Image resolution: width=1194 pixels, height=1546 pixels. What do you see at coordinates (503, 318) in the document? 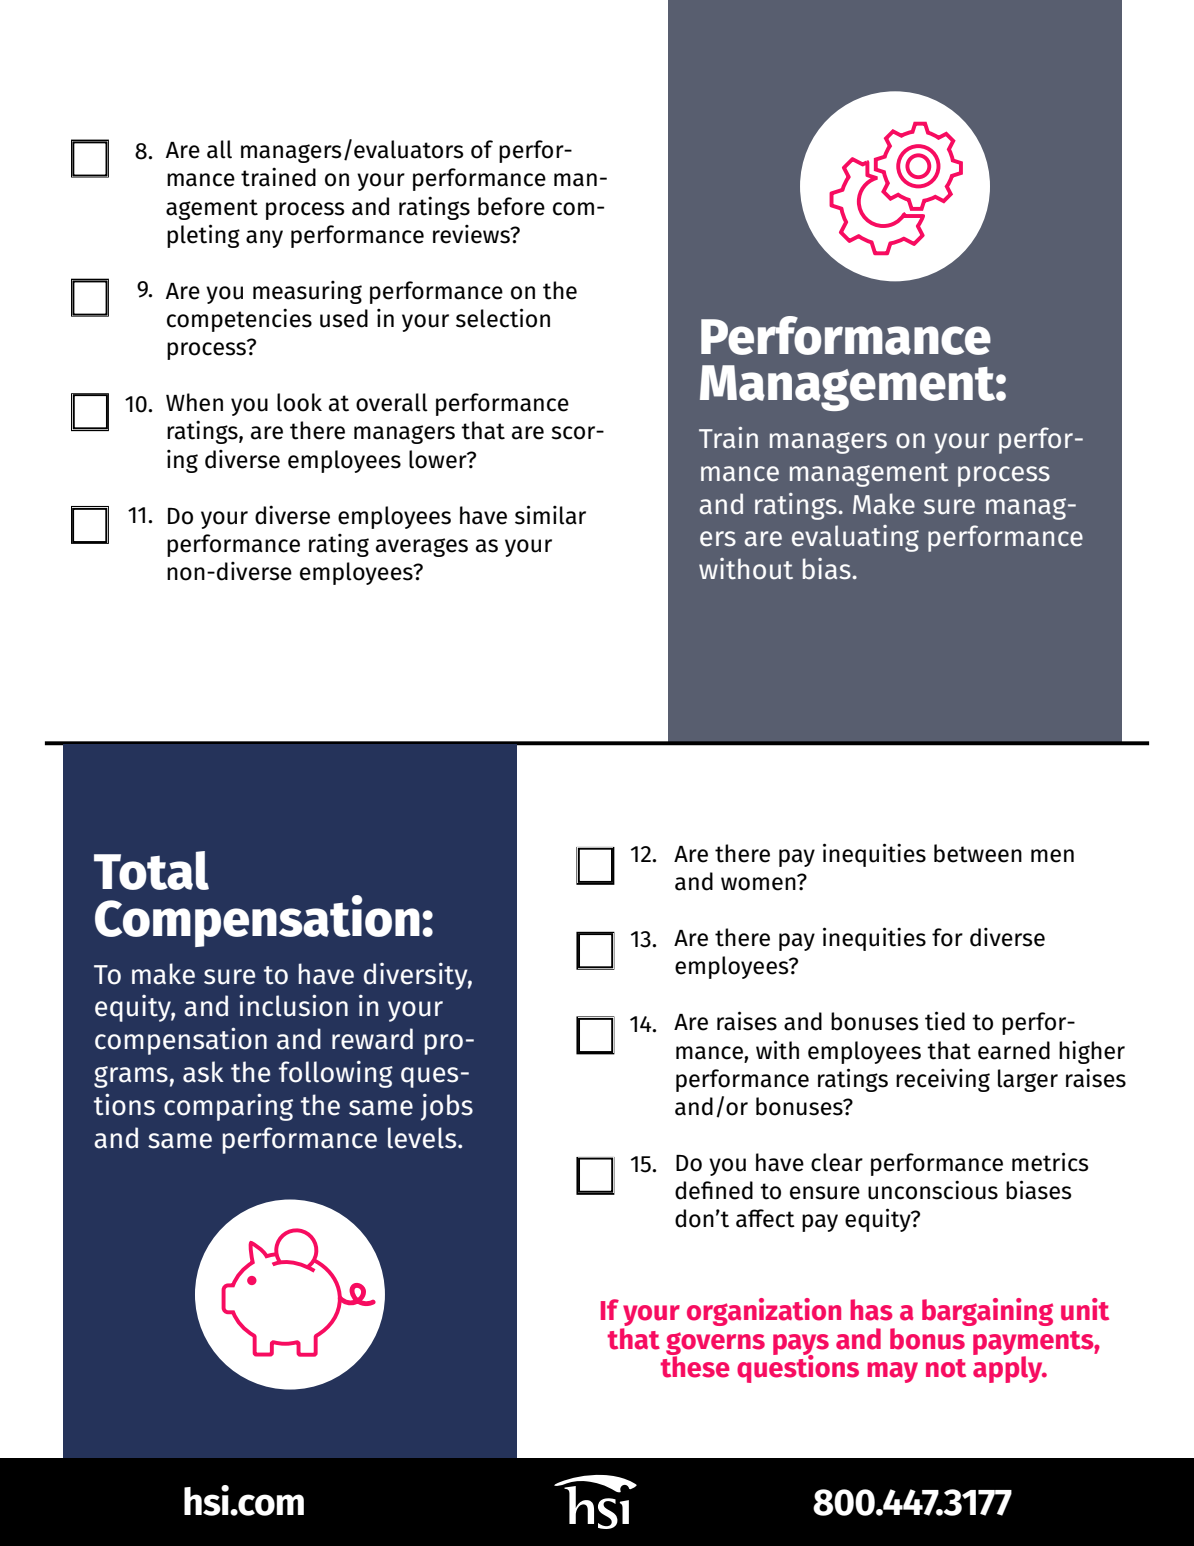
I see `selection` at bounding box center [503, 318].
